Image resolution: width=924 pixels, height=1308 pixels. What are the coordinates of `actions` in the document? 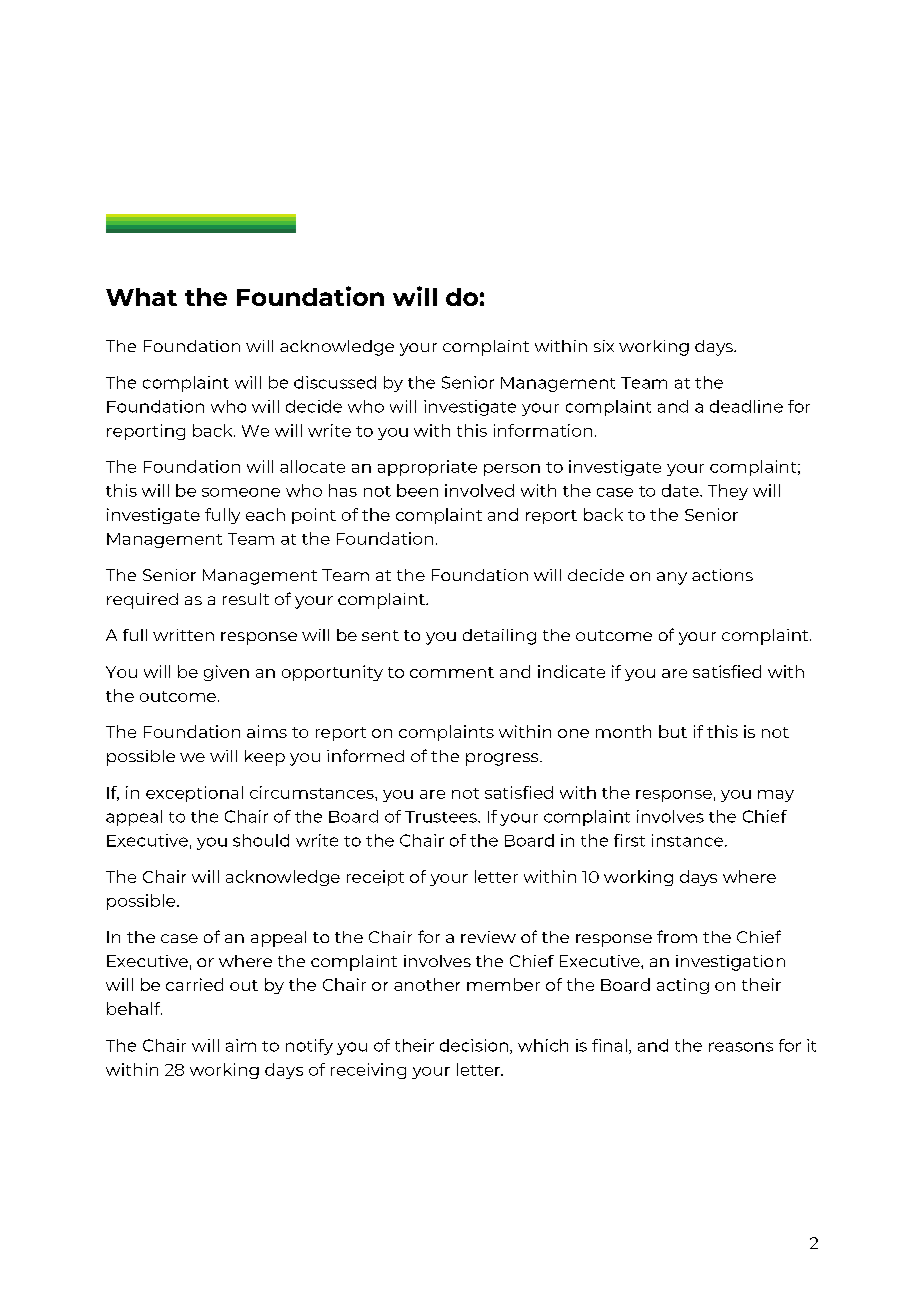 It's located at (722, 575).
